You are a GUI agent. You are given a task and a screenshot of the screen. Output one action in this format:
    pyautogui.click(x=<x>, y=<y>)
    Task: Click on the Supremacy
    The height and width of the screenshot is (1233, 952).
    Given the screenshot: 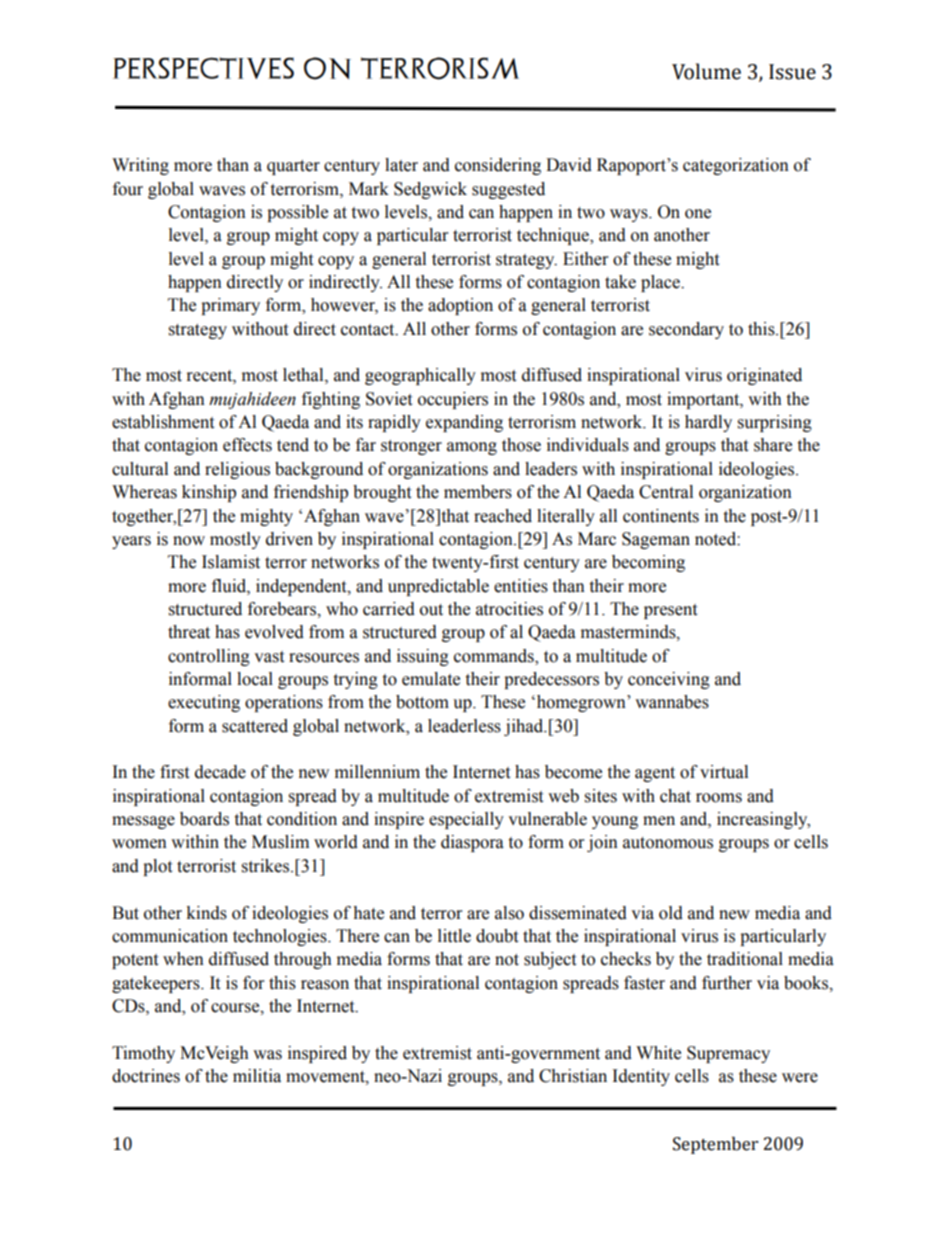 What is the action you would take?
    pyautogui.click(x=728, y=1054)
